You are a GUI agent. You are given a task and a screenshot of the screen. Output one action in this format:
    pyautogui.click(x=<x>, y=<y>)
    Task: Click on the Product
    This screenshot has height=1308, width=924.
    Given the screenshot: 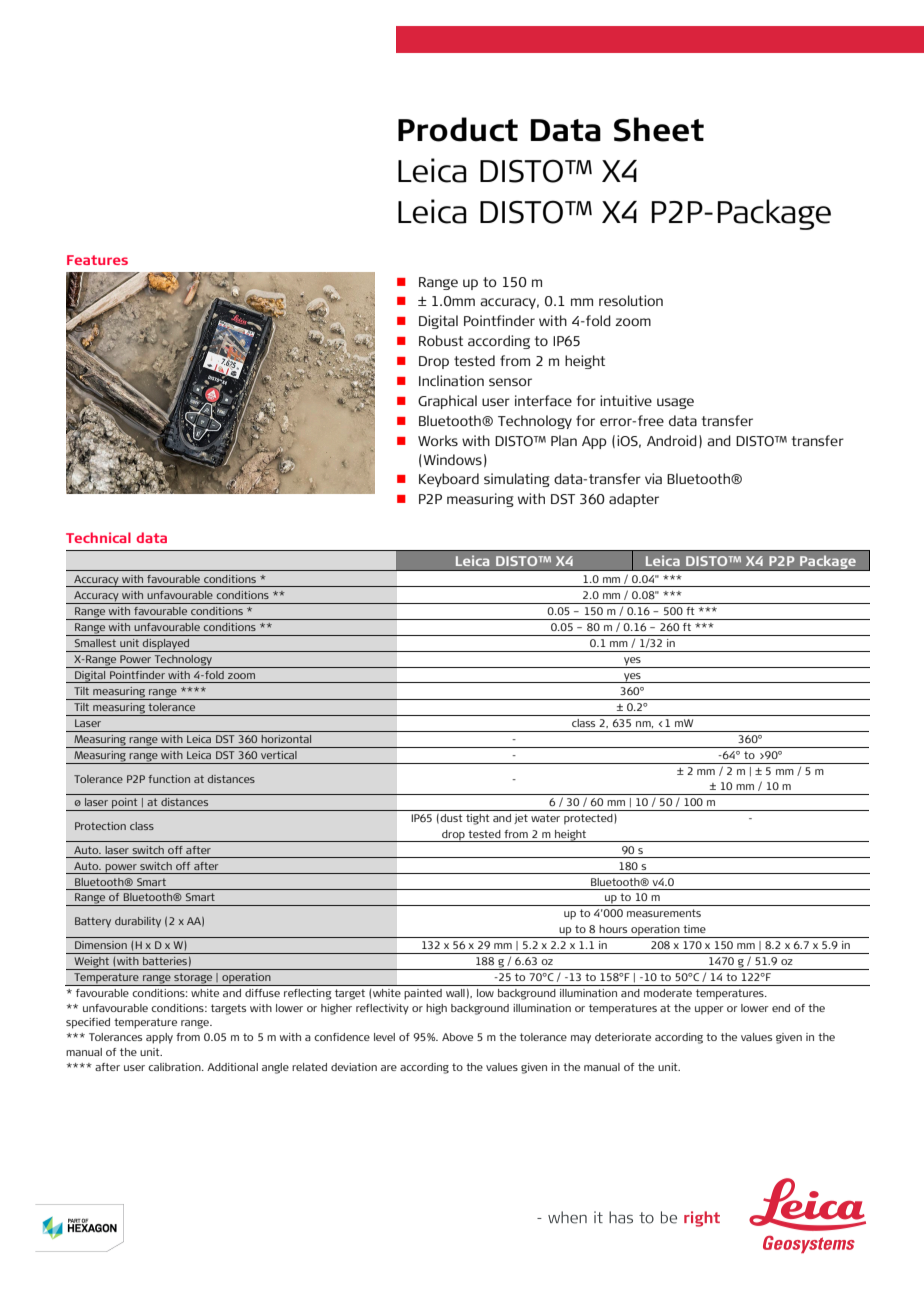 What is the action you would take?
    pyautogui.click(x=458, y=129)
